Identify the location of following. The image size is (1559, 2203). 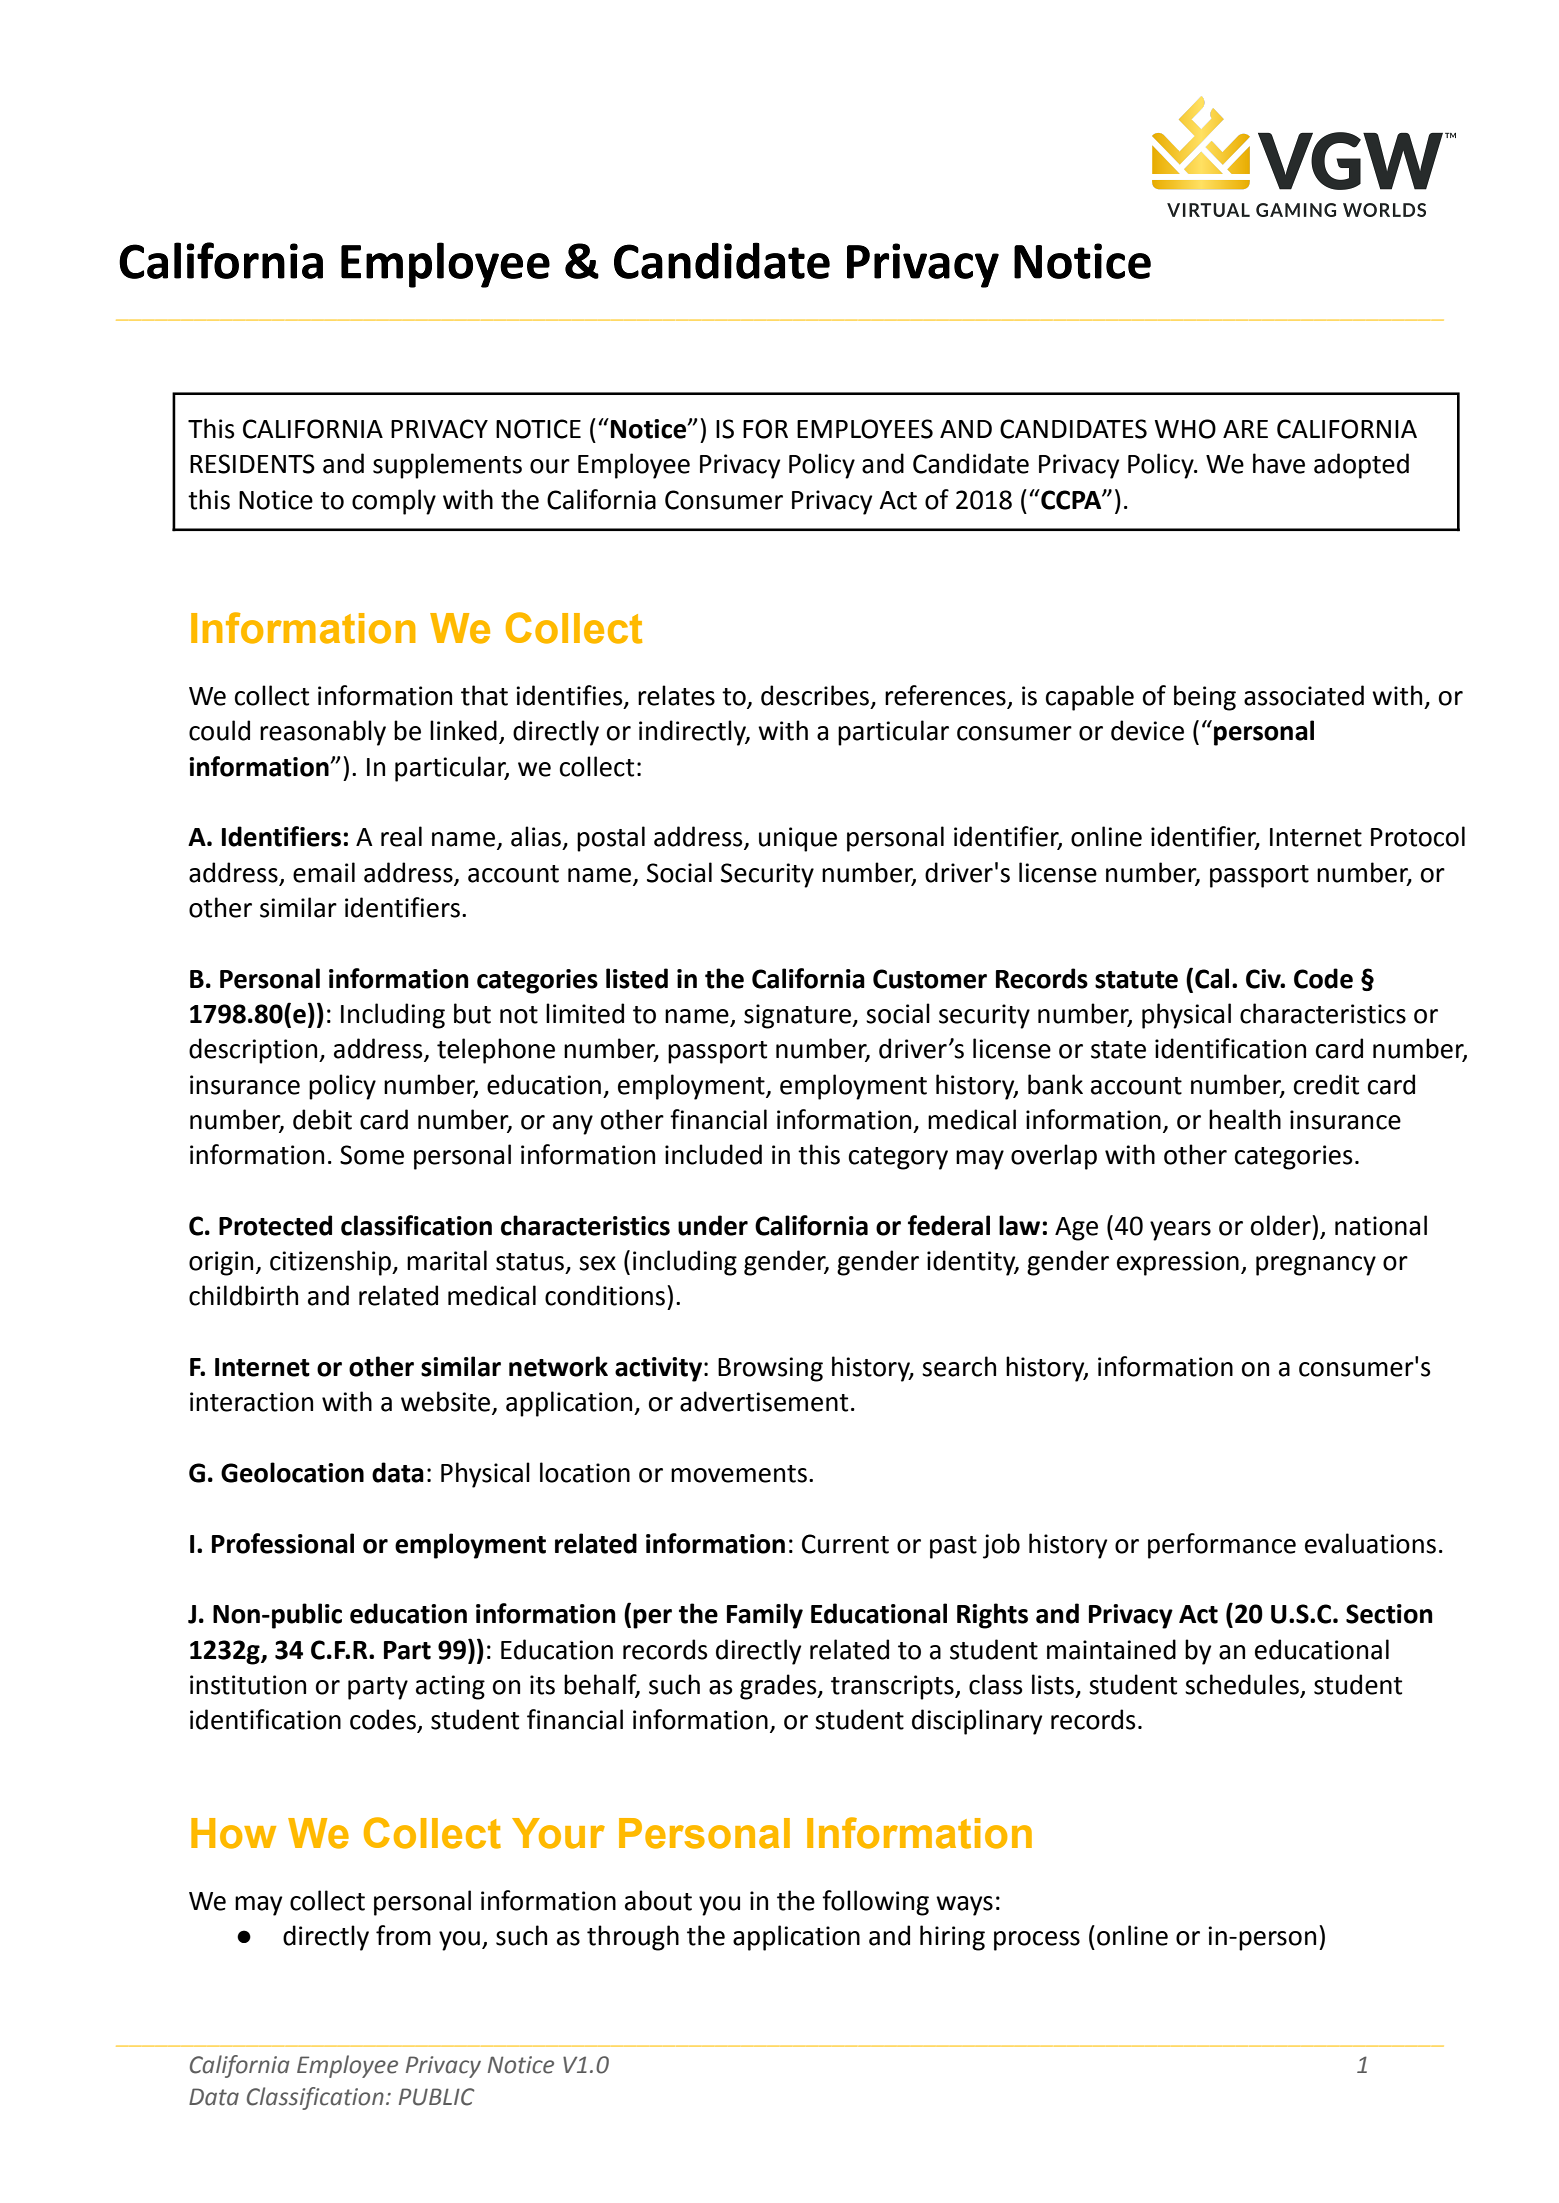
(875, 1903).
